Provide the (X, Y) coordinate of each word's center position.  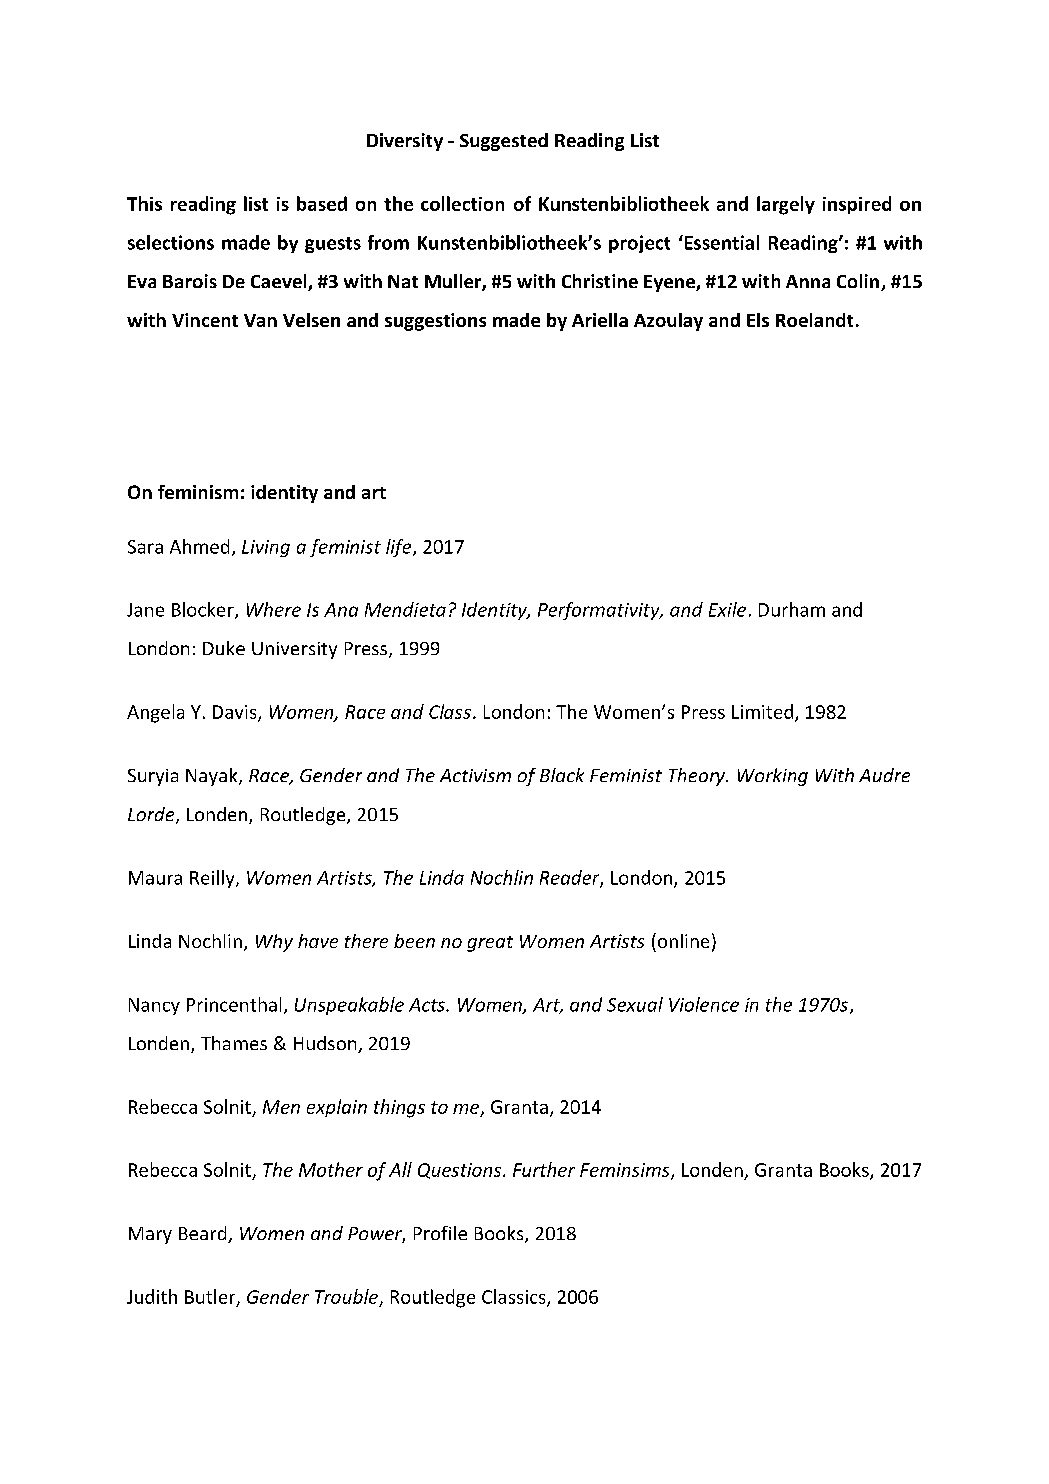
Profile (440, 1233)
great (490, 944)
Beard (204, 1234)
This (144, 203)
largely (786, 205)
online (683, 941)
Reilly (213, 879)
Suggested (504, 142)
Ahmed (199, 546)
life (400, 548)
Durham (792, 609)
